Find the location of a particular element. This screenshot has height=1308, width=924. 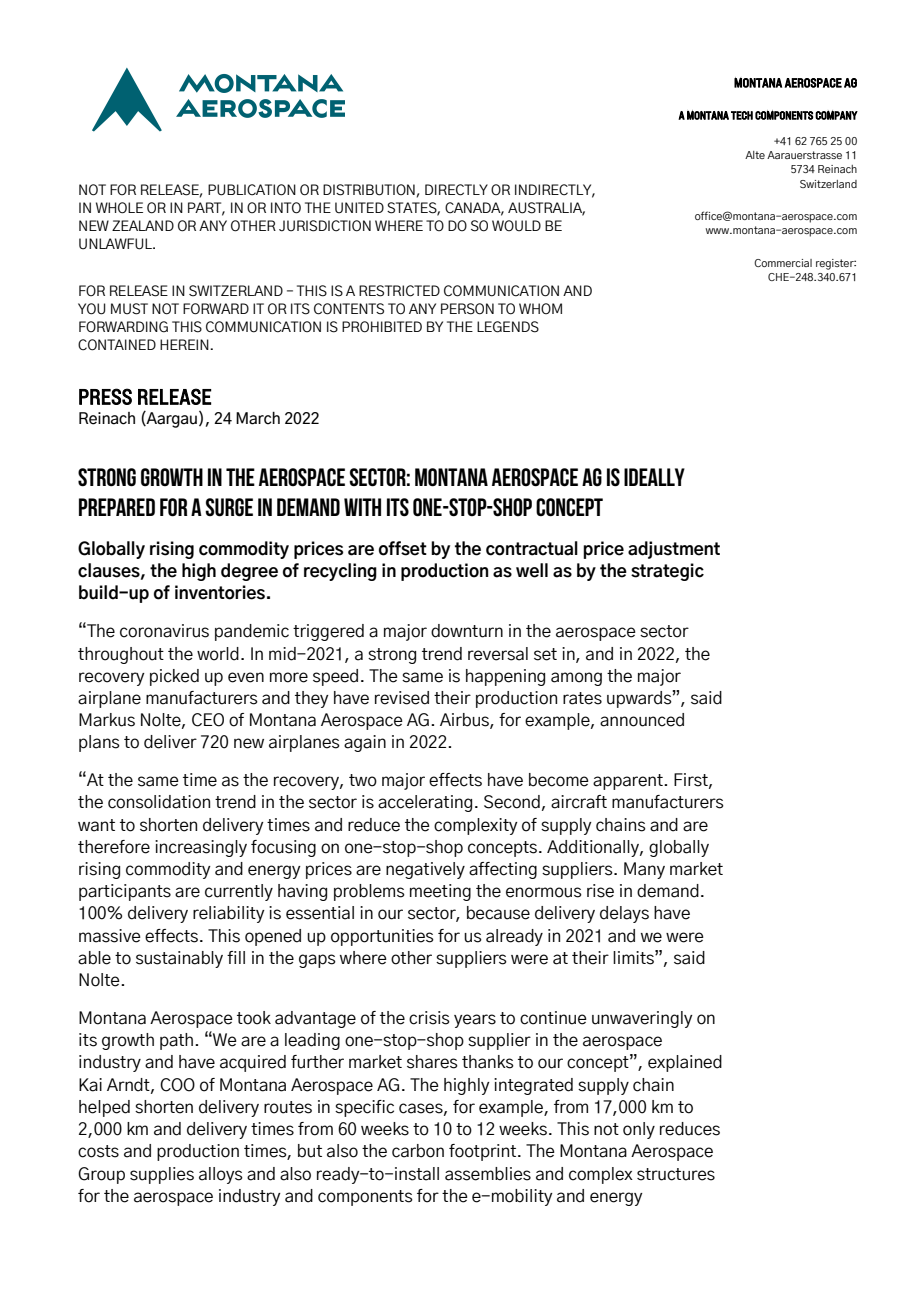

supplies is located at coordinates (162, 1175).
